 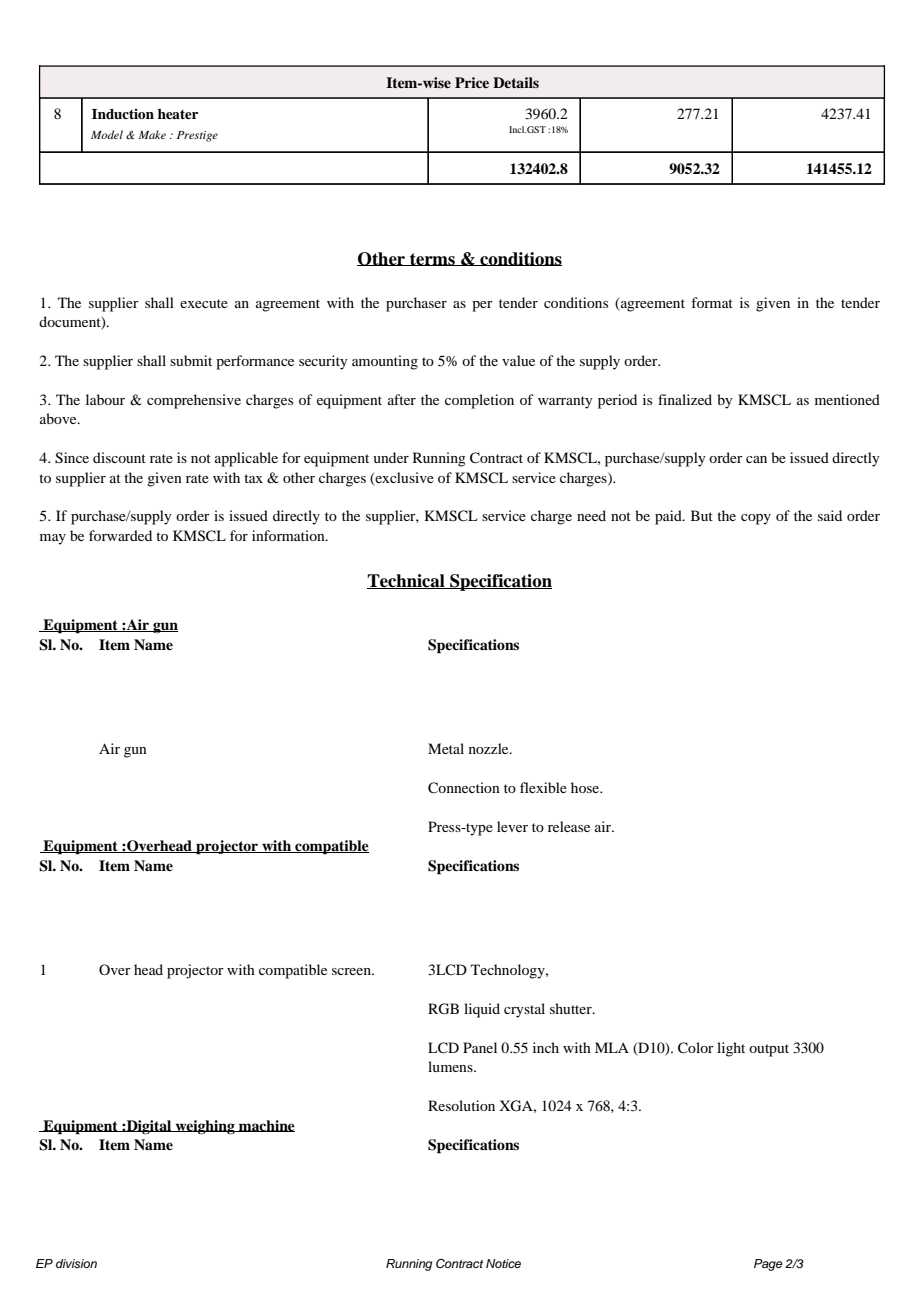 I want to click on output, so click(x=769, y=1050).
